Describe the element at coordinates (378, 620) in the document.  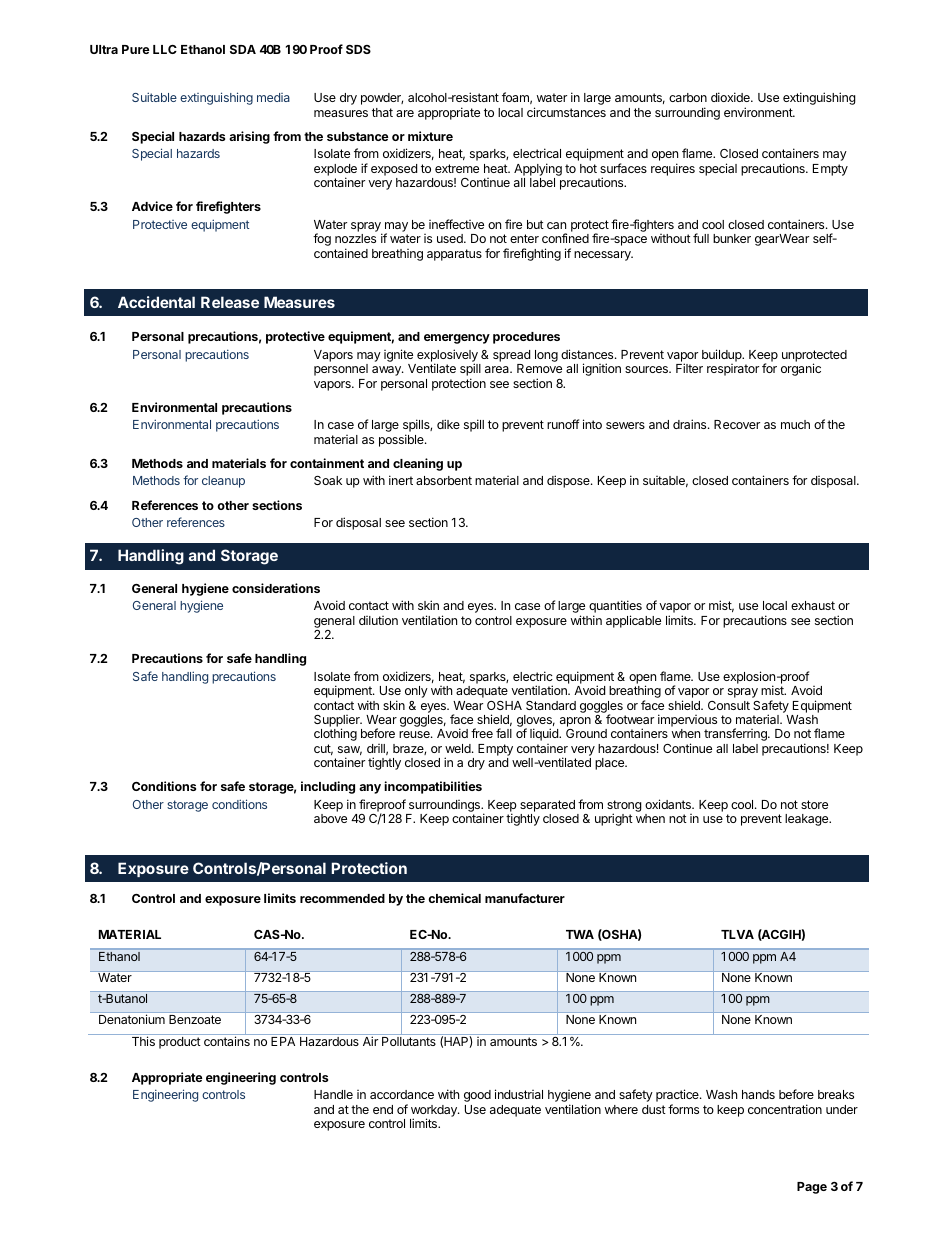
I see `dilution` at that location.
